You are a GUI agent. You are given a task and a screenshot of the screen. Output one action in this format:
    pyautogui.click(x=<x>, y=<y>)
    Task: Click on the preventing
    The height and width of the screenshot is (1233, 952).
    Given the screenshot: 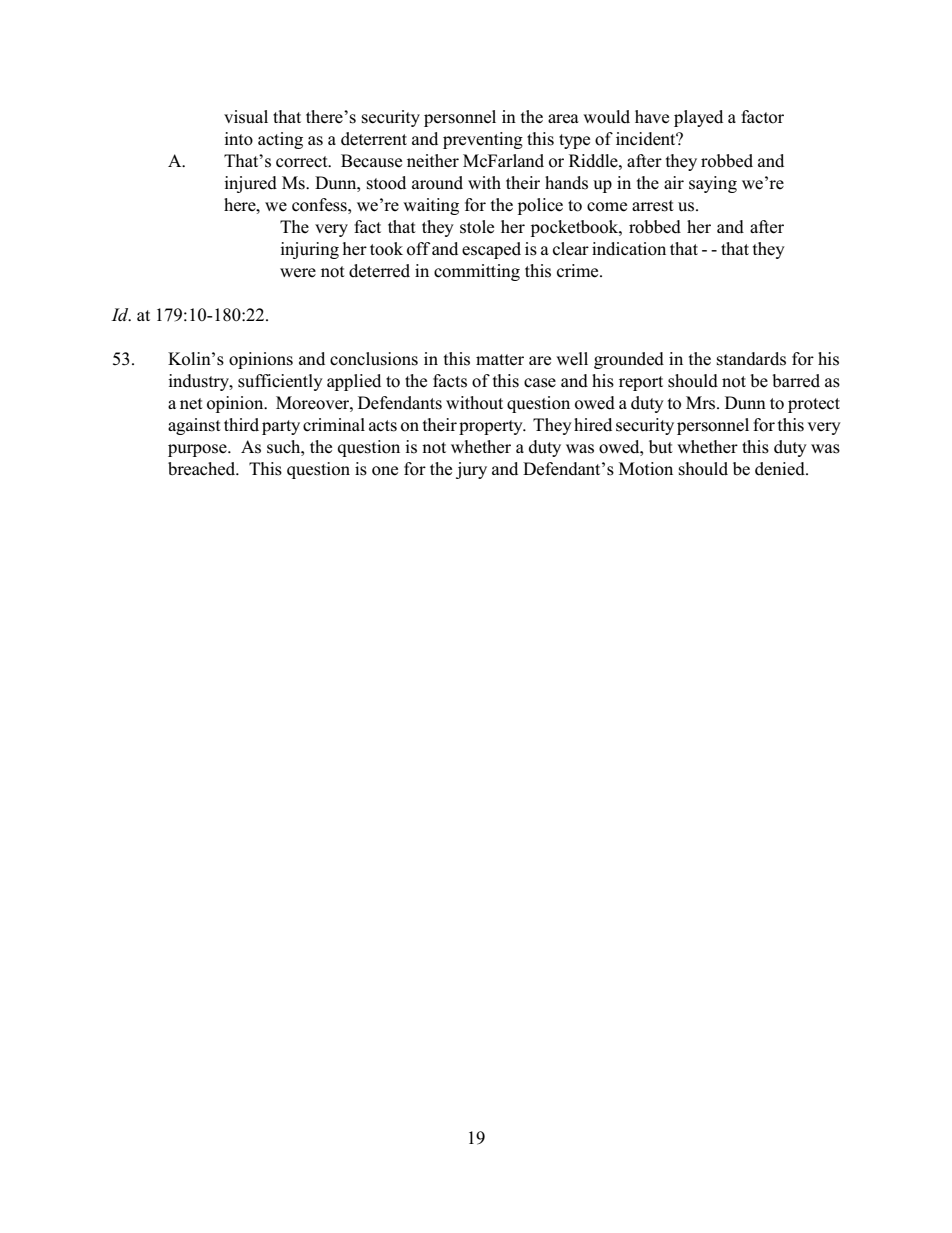 What is the action you would take?
    pyautogui.click(x=483, y=140)
